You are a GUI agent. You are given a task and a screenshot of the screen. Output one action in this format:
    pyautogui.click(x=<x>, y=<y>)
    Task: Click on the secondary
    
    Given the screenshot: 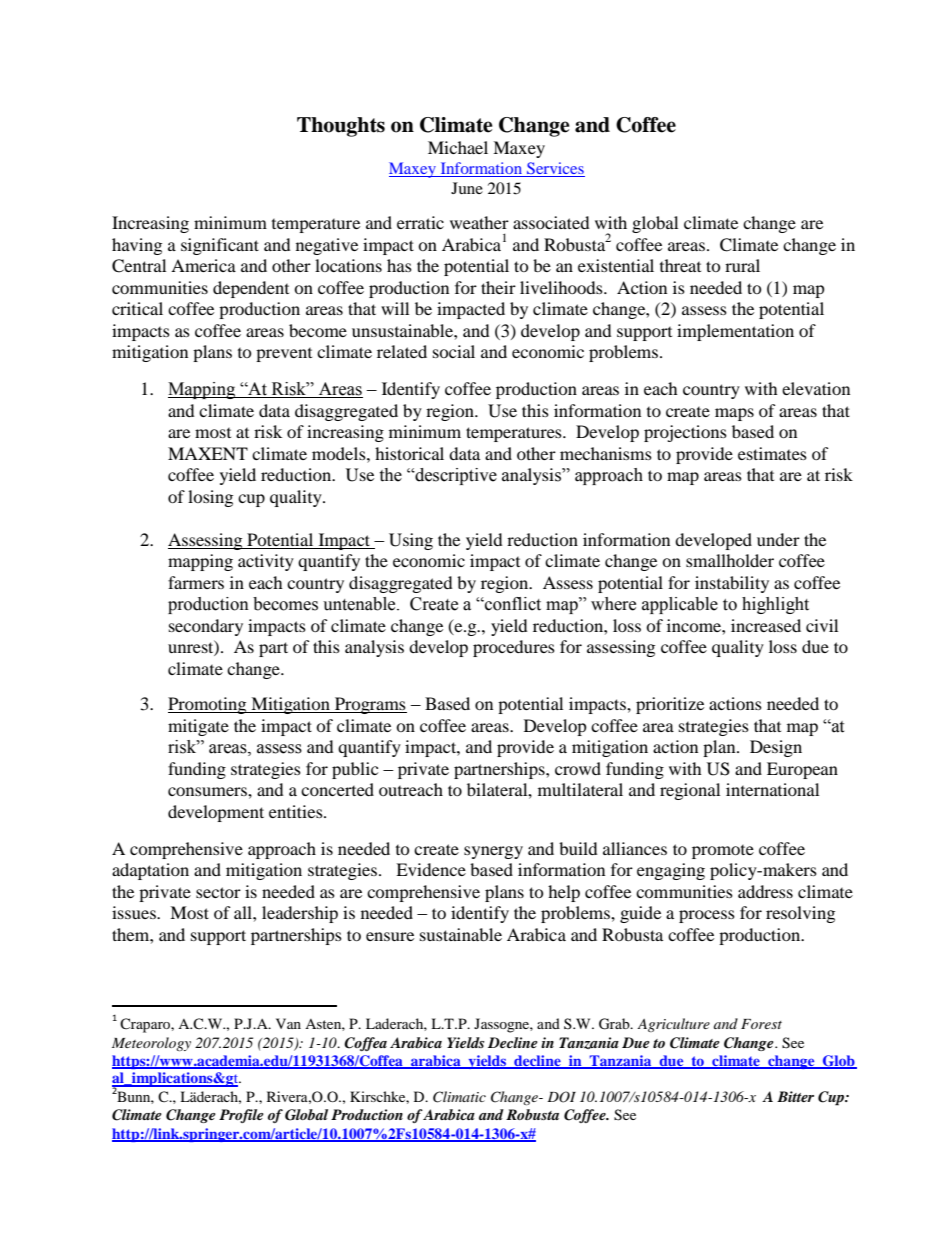 What is the action you would take?
    pyautogui.click(x=206, y=627)
